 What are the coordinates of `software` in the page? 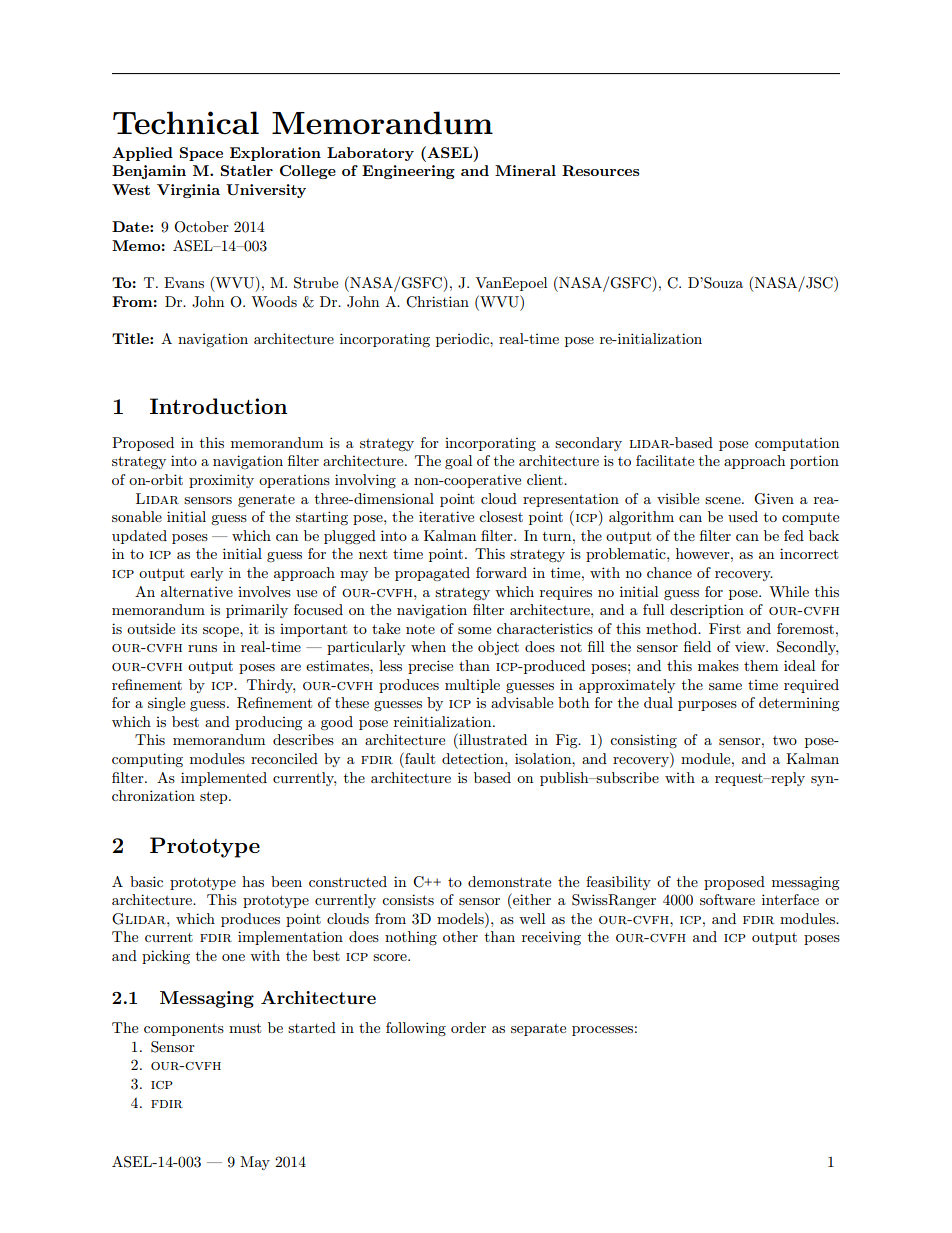 It's located at (727, 899).
